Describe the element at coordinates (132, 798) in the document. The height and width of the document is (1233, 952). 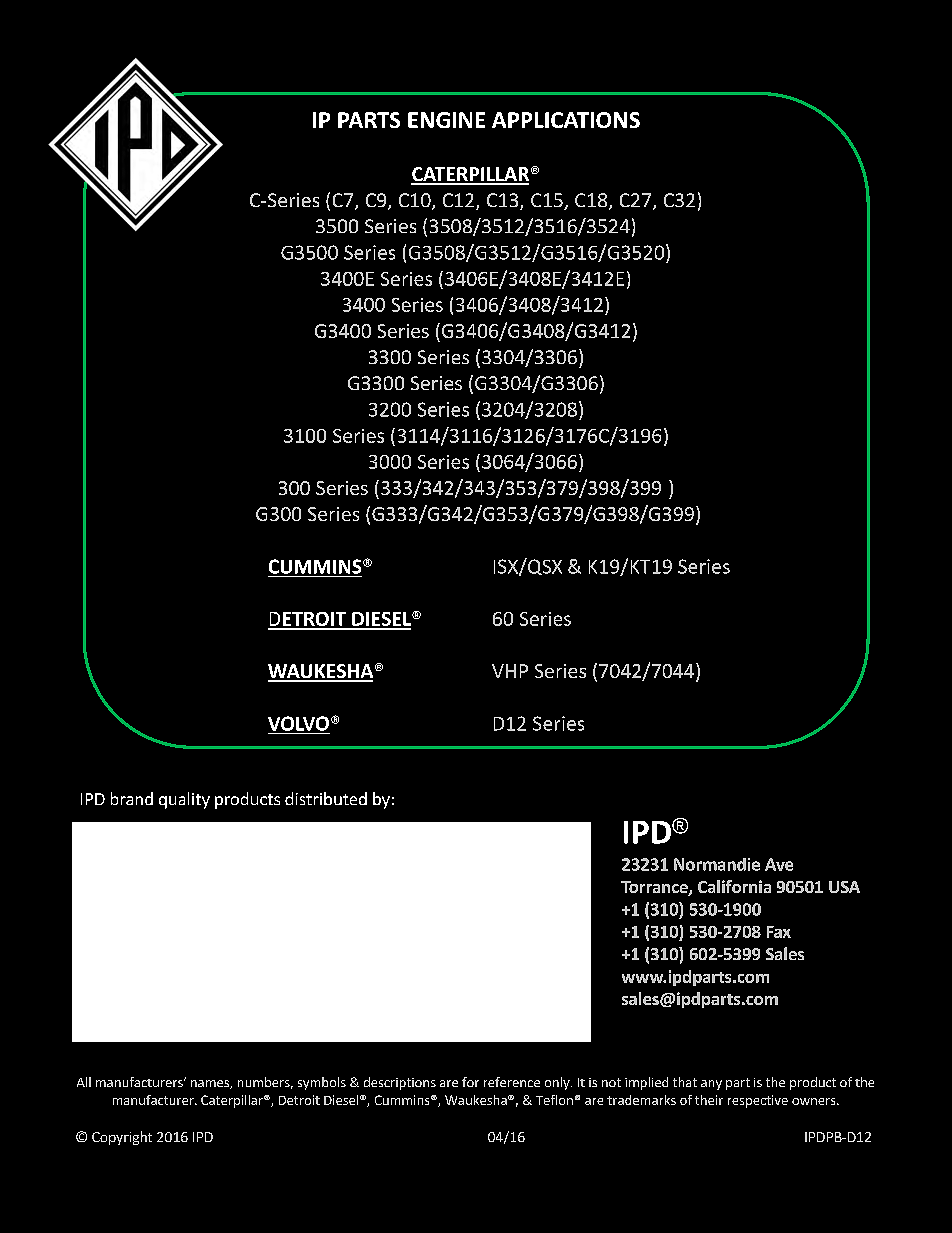
I see `brand` at that location.
